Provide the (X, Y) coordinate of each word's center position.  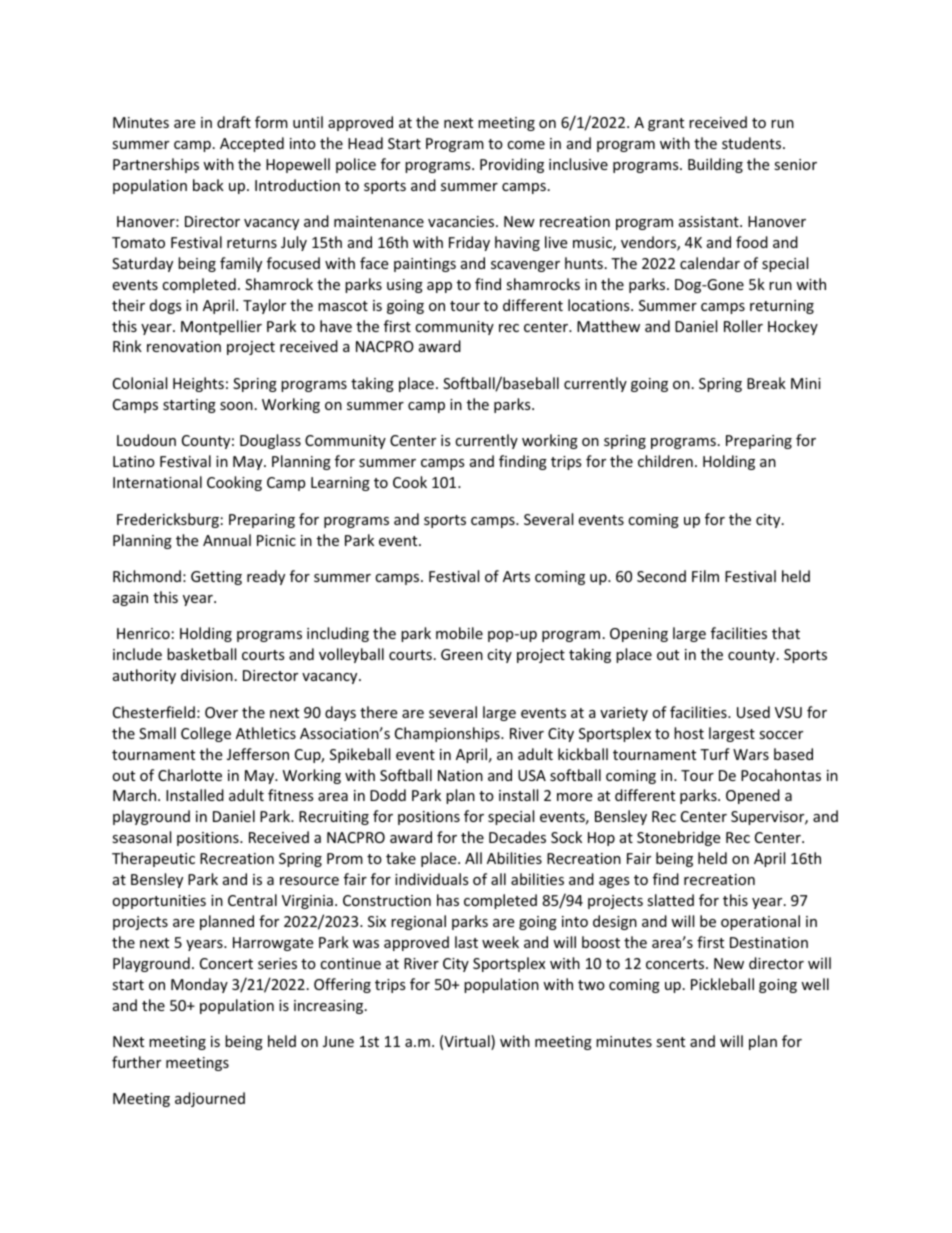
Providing (512, 165)
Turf (715, 754)
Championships (448, 734)
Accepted (252, 144)
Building (715, 165)
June (338, 1041)
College (206, 734)
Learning (340, 484)
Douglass (270, 441)
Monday (199, 985)
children (665, 461)
